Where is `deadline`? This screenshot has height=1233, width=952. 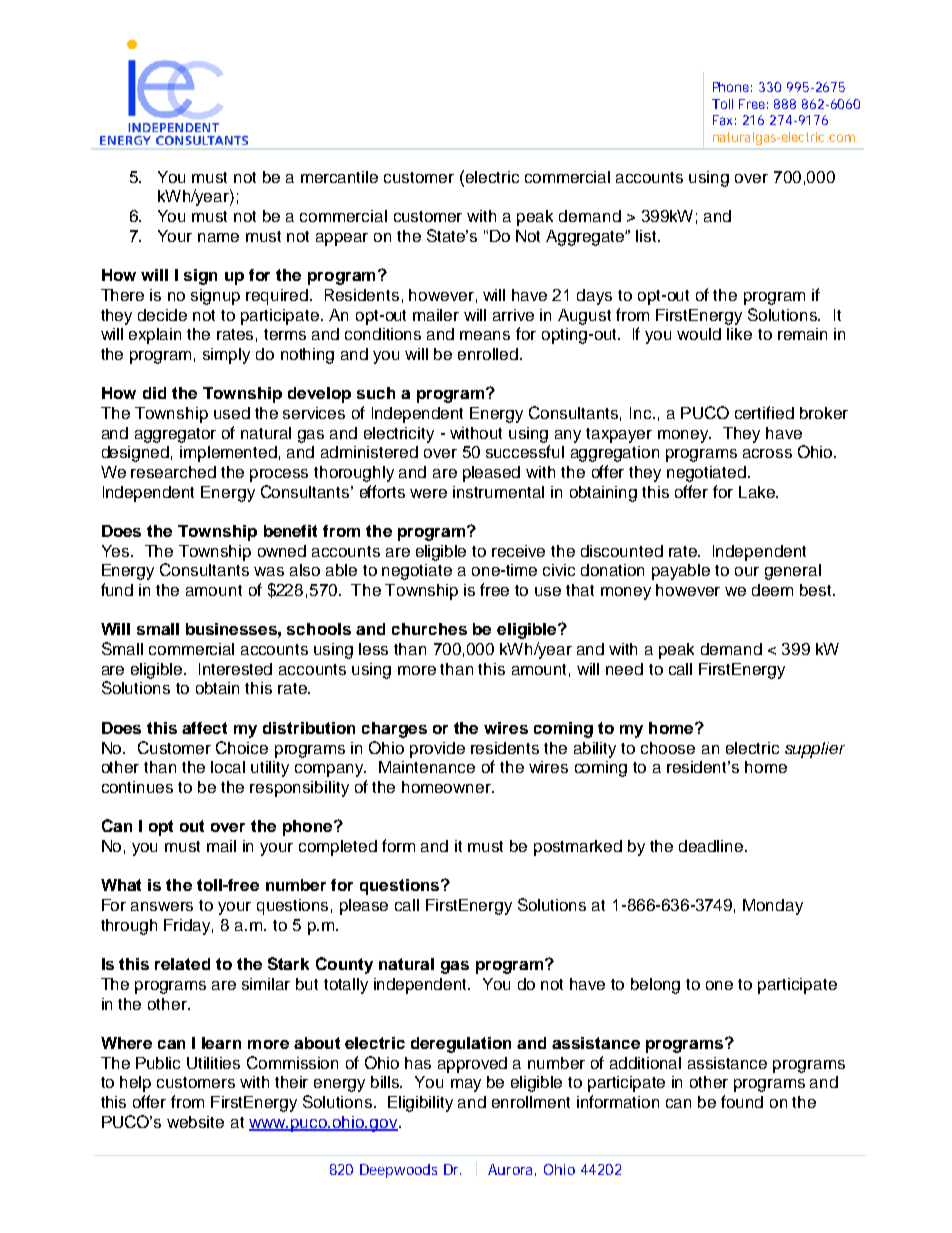 deadline is located at coordinates (712, 846).
